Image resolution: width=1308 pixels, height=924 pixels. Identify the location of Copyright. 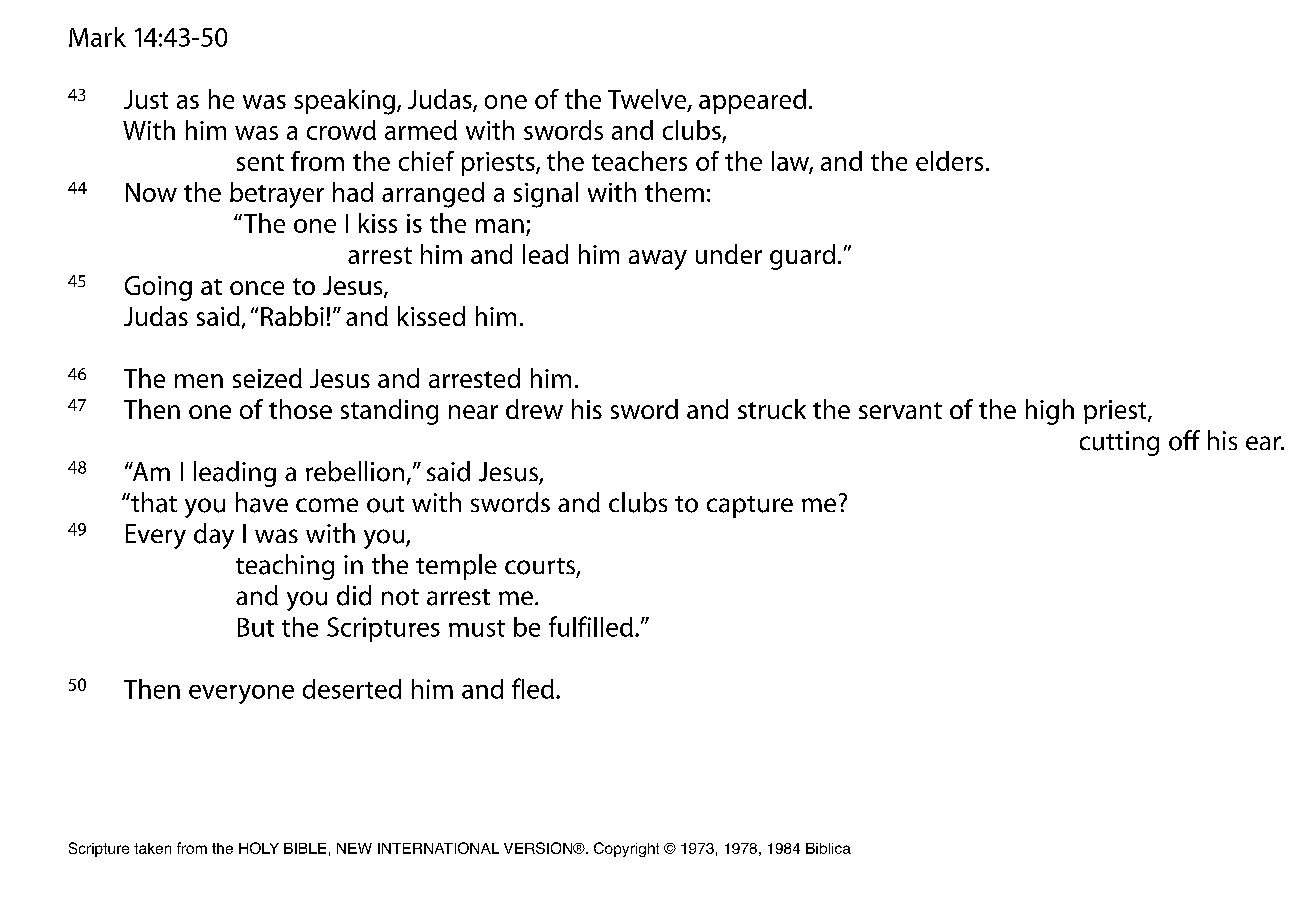
(626, 849).
